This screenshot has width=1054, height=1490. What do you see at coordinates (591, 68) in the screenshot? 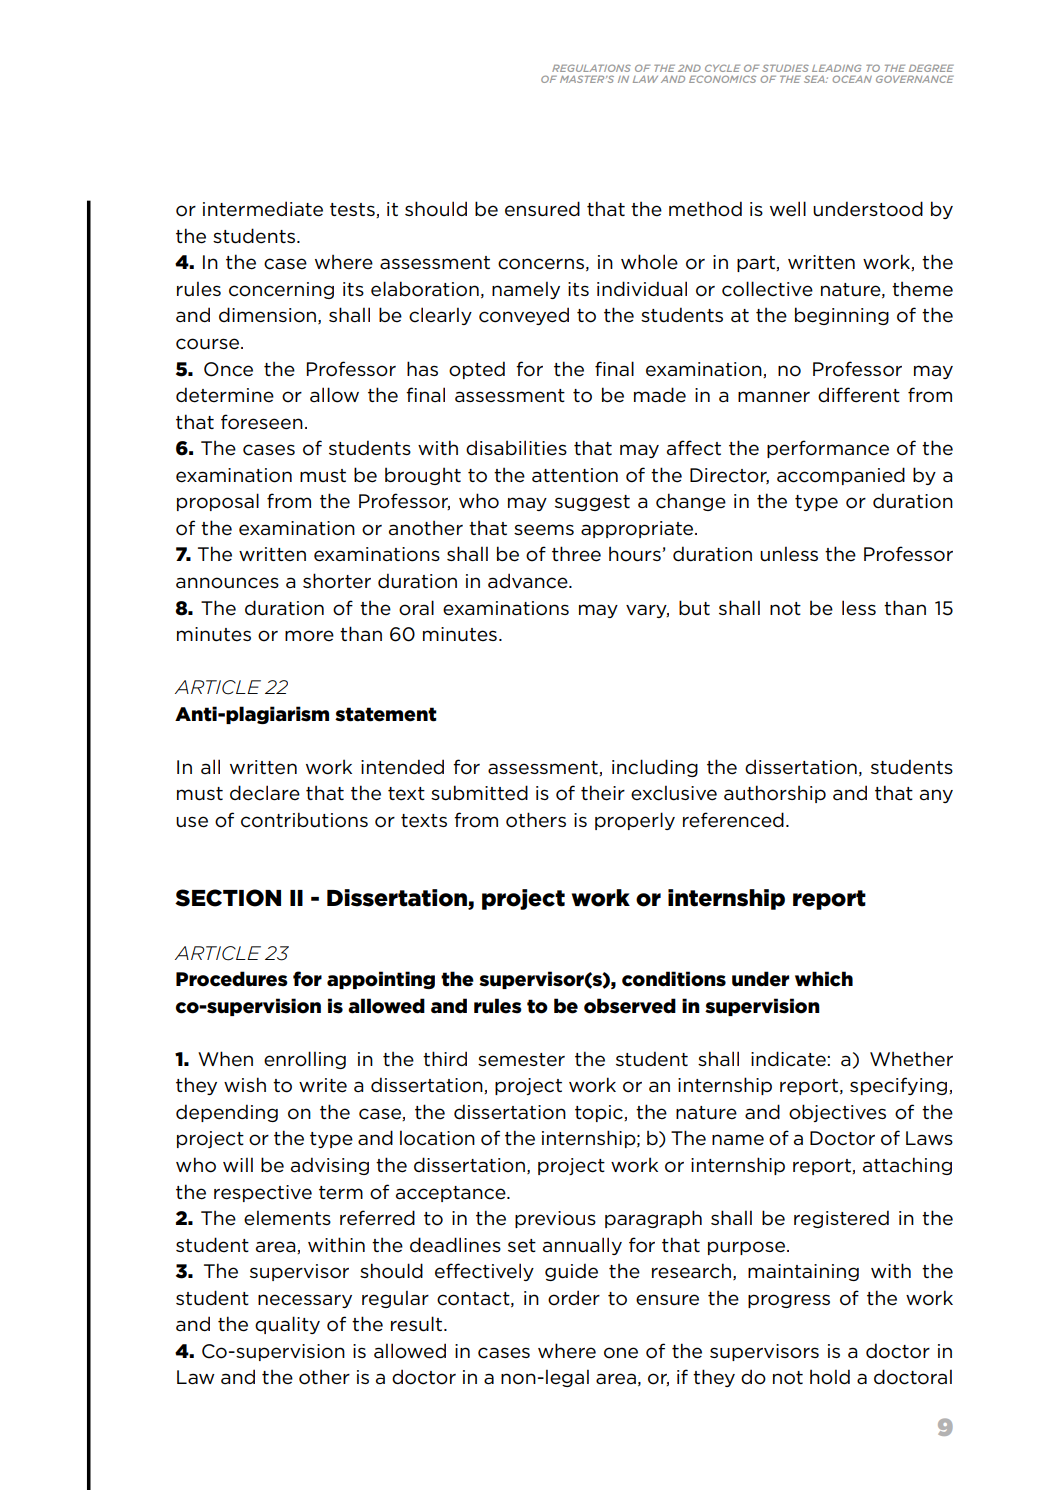
I see `REGULATIONS` at bounding box center [591, 68].
